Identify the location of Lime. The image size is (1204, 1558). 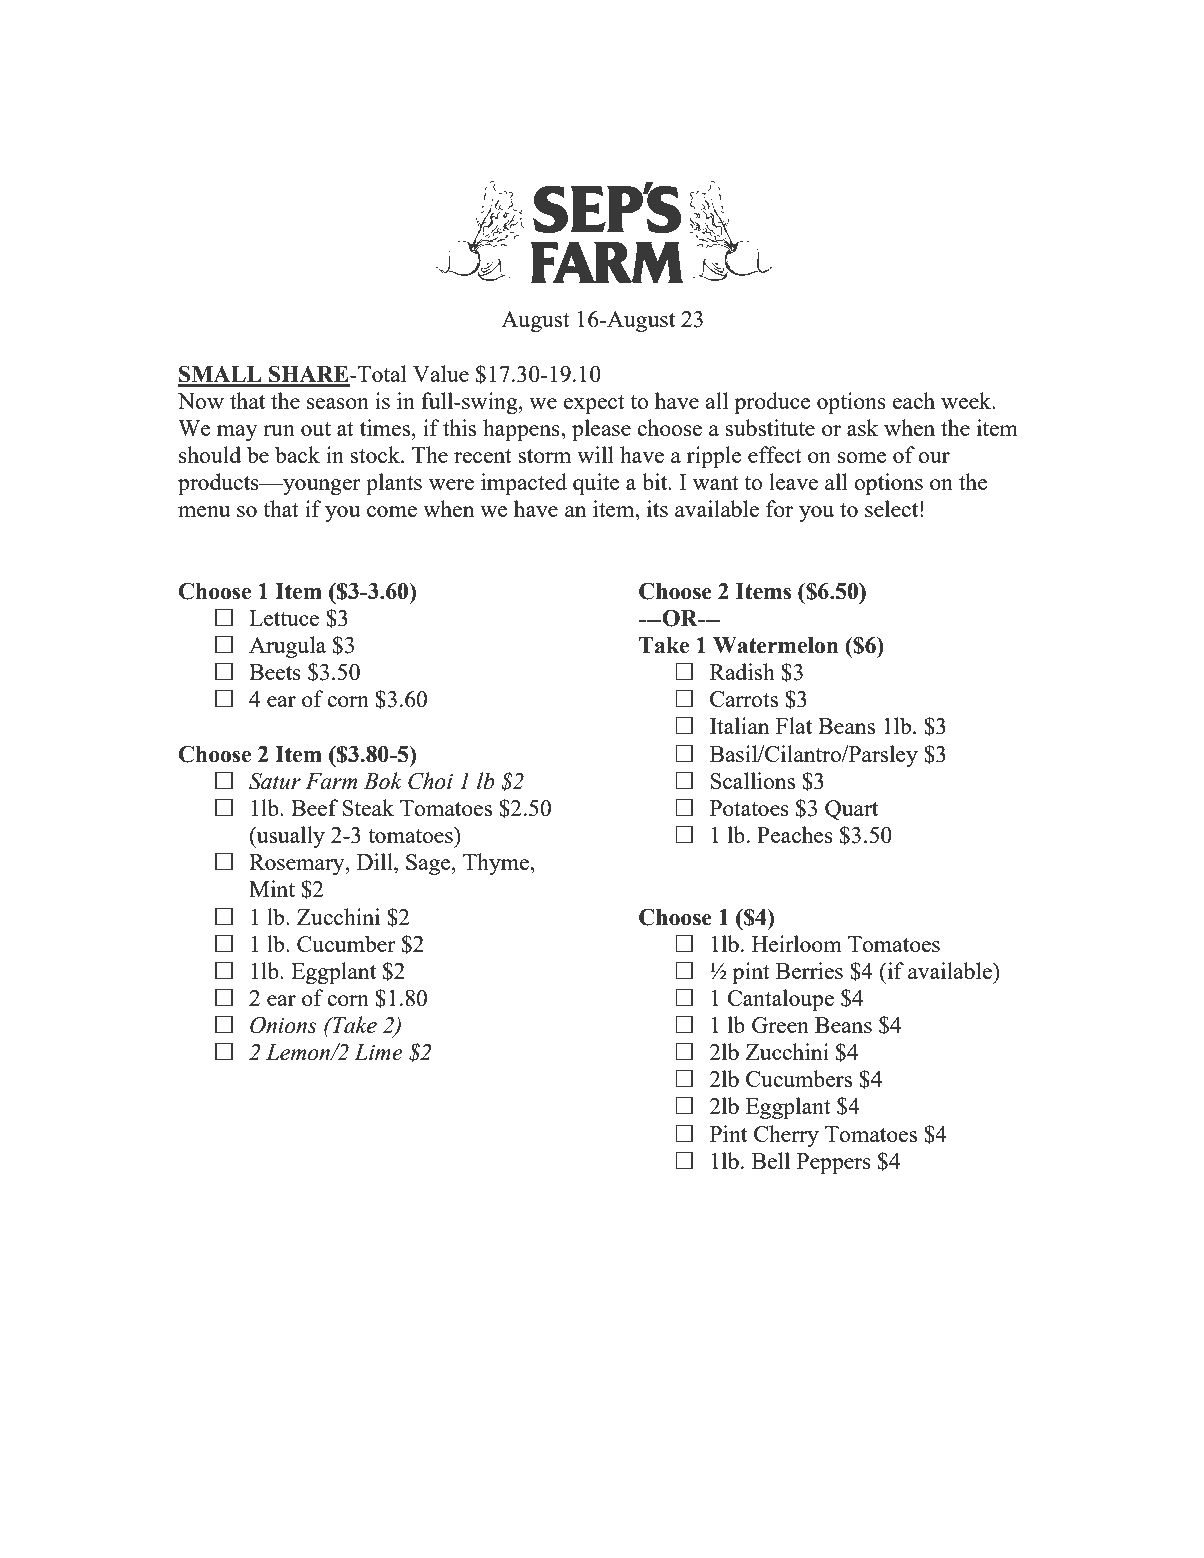
(378, 1052).
